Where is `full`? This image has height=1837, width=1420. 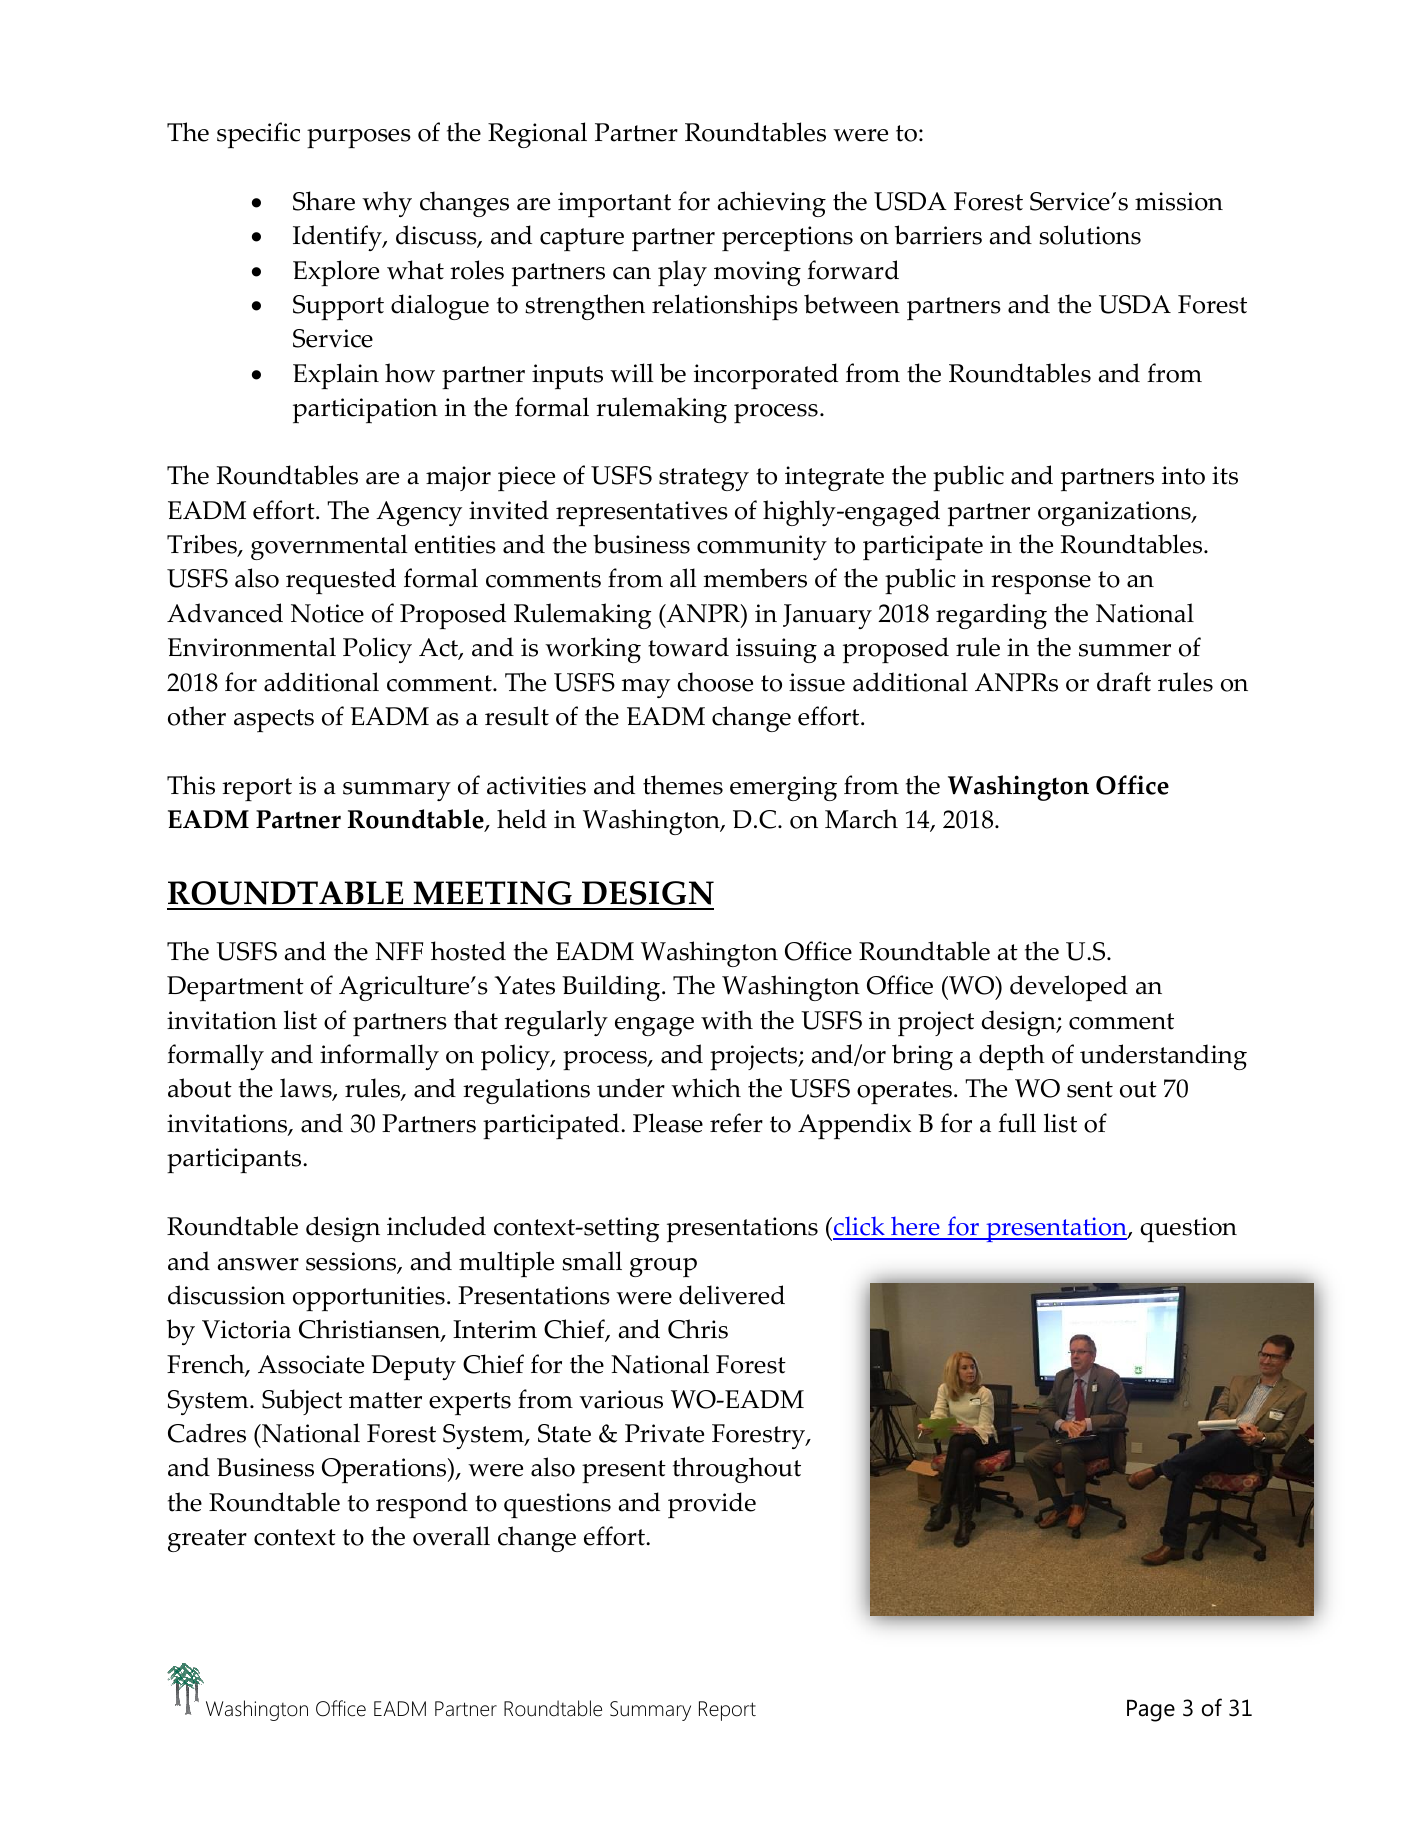 full is located at coordinates (1017, 1123).
